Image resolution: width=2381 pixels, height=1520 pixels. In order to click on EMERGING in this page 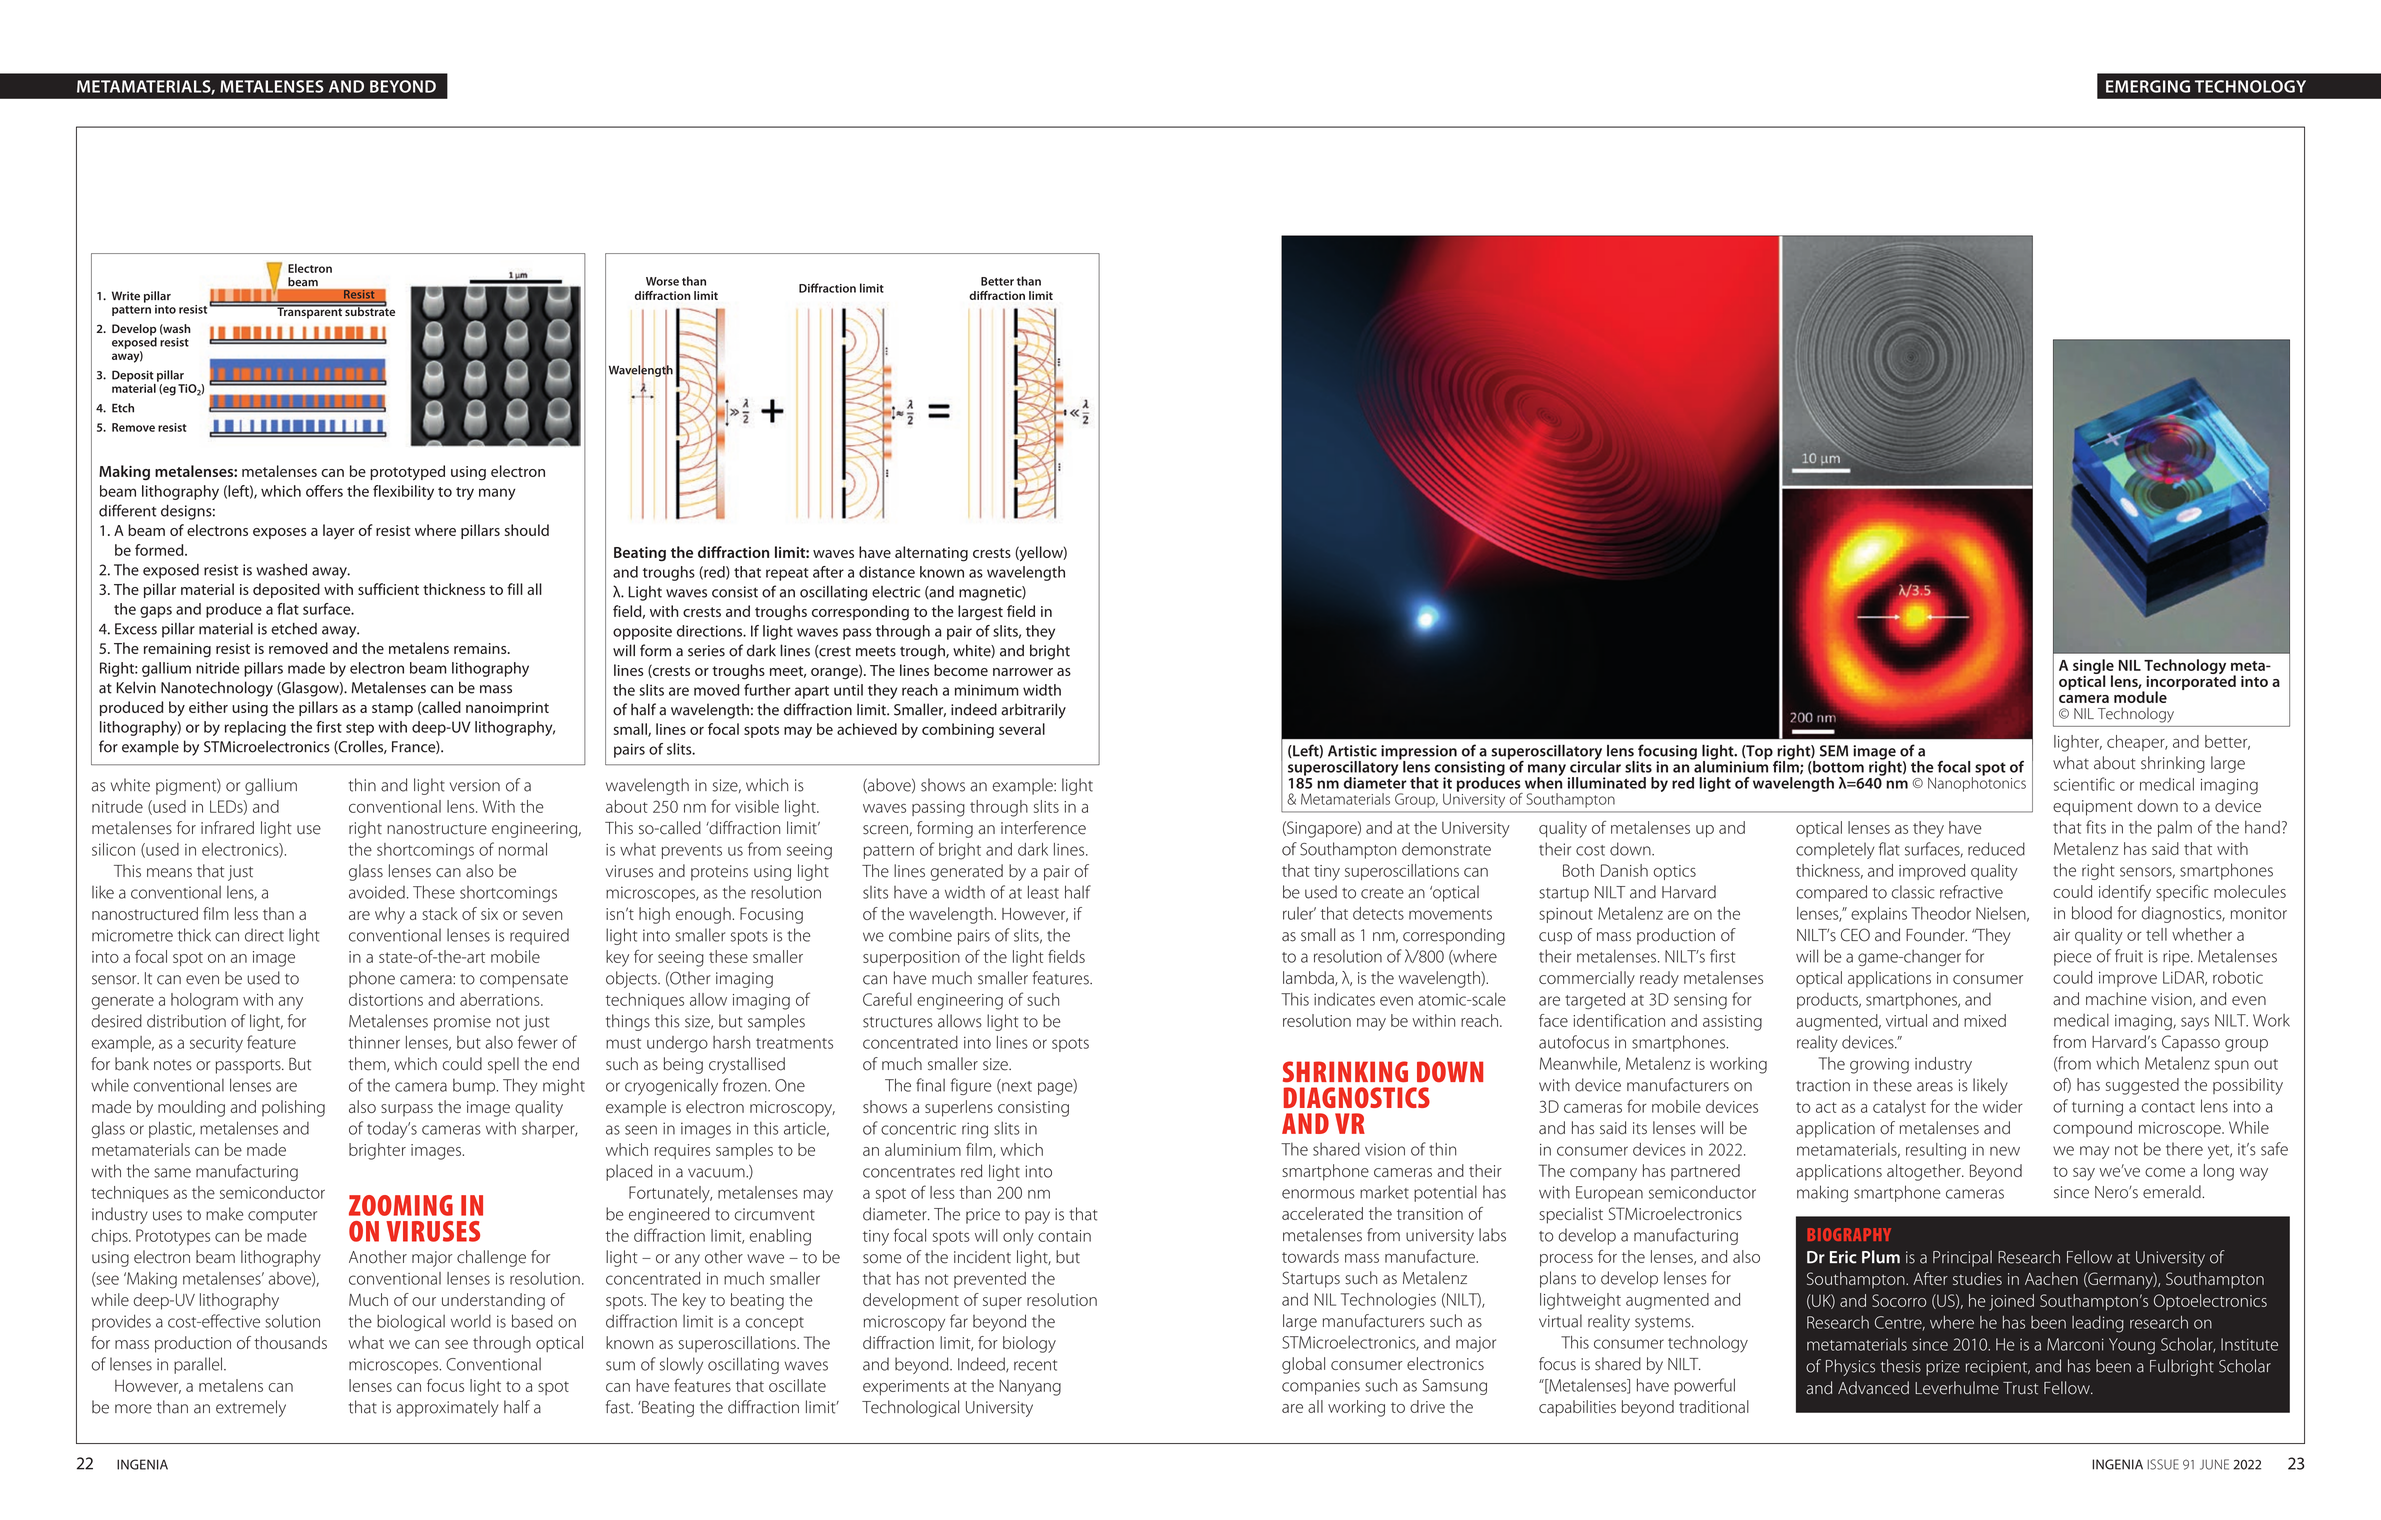, I will do `click(2148, 86)`.
